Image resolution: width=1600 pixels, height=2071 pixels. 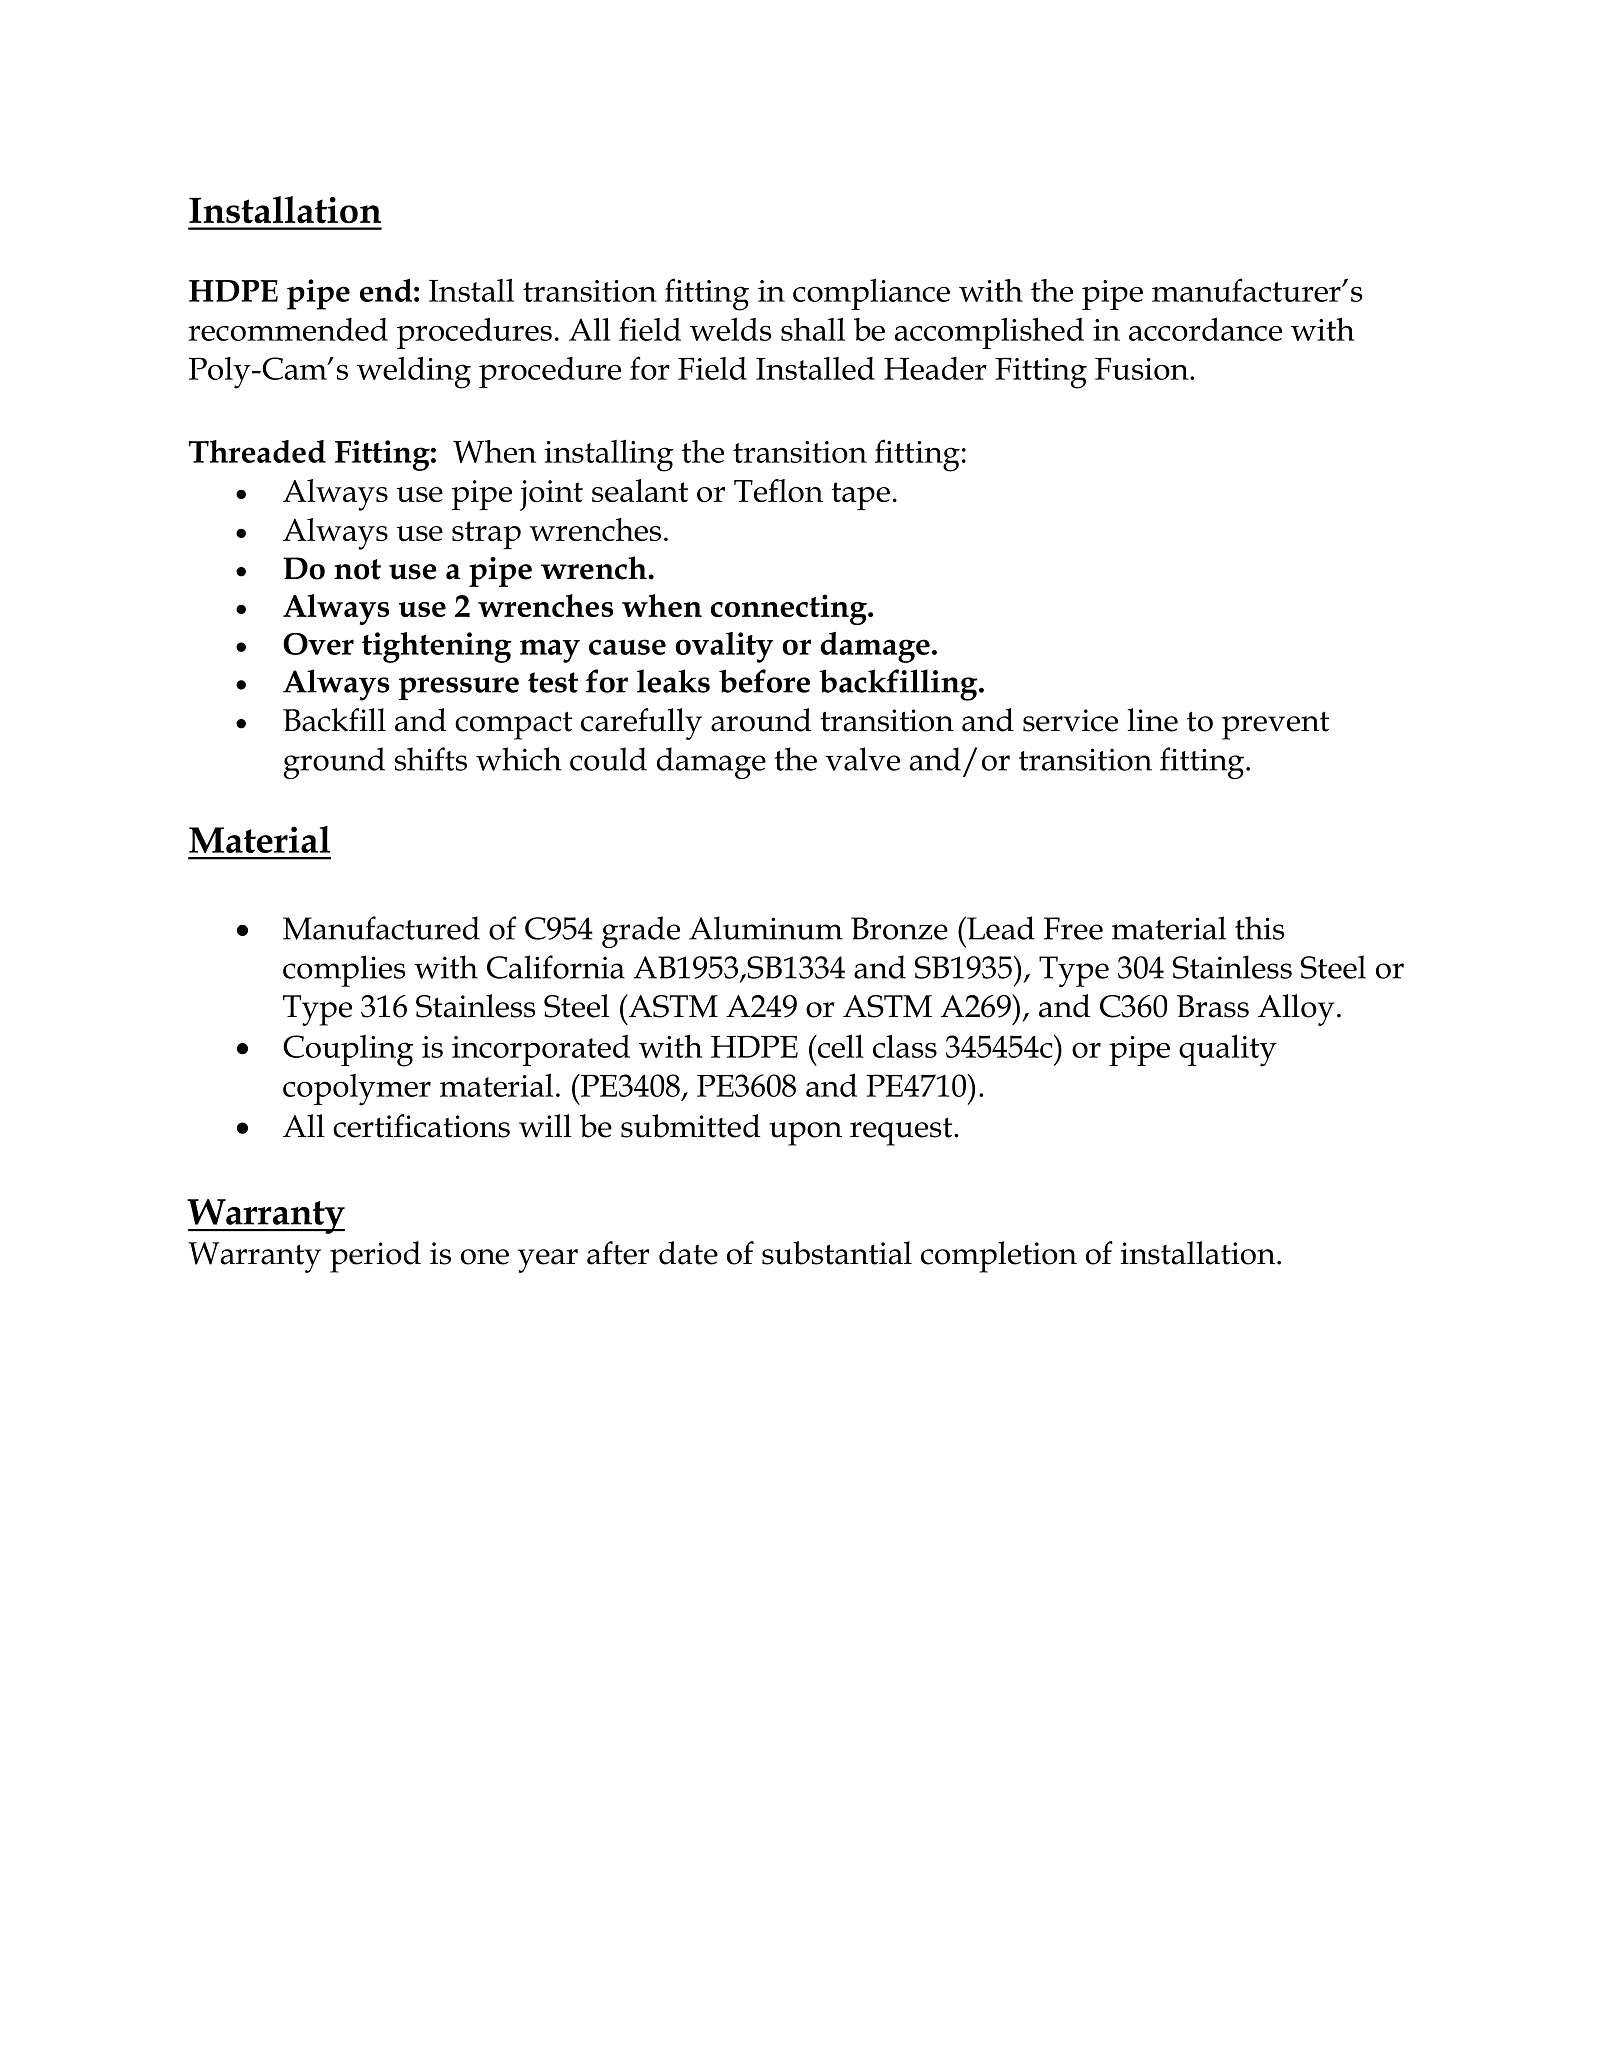 What do you see at coordinates (1205, 329) in the image?
I see `accordance` at bounding box center [1205, 329].
